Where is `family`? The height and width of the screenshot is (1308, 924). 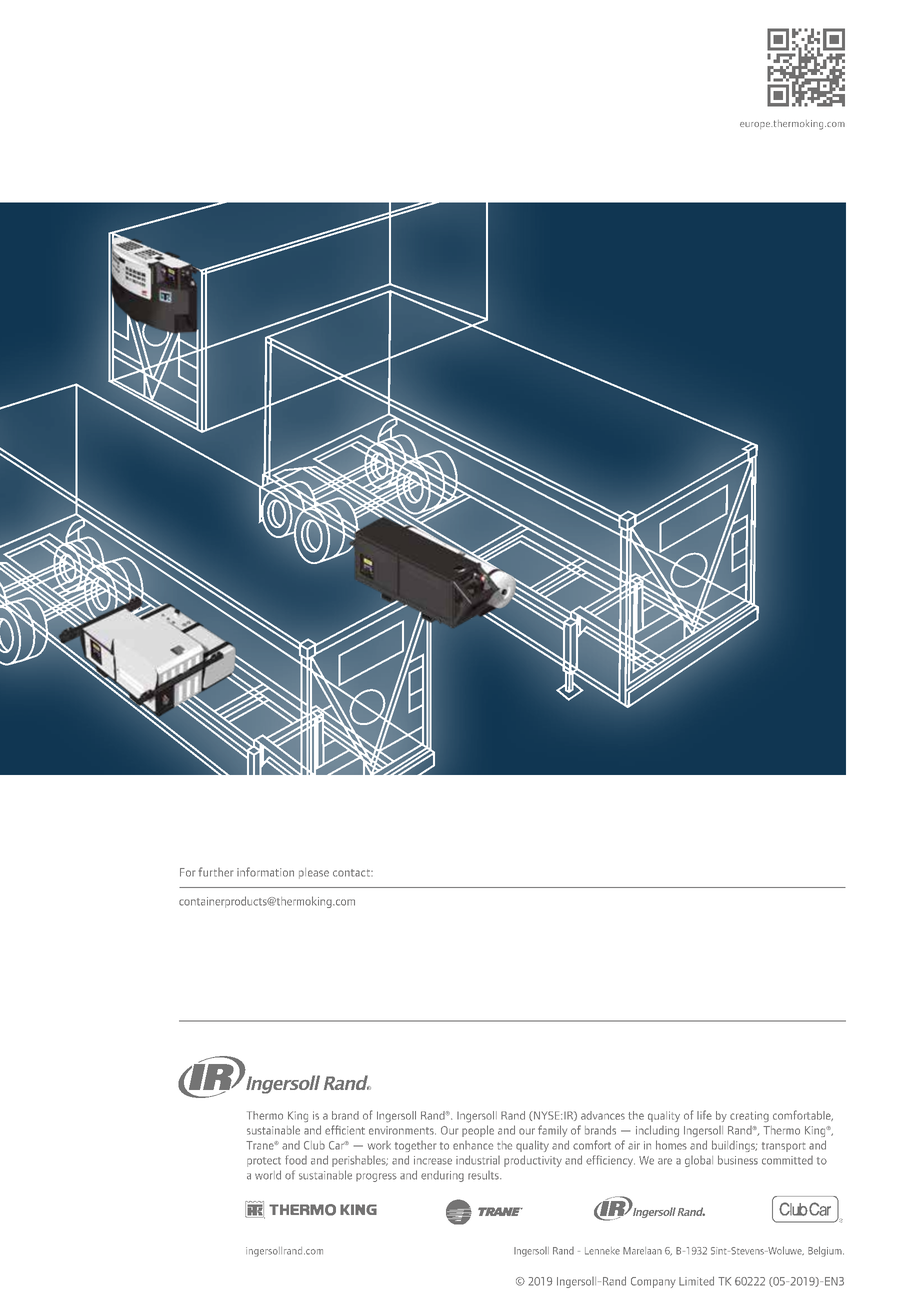 family is located at coordinates (552, 1131).
